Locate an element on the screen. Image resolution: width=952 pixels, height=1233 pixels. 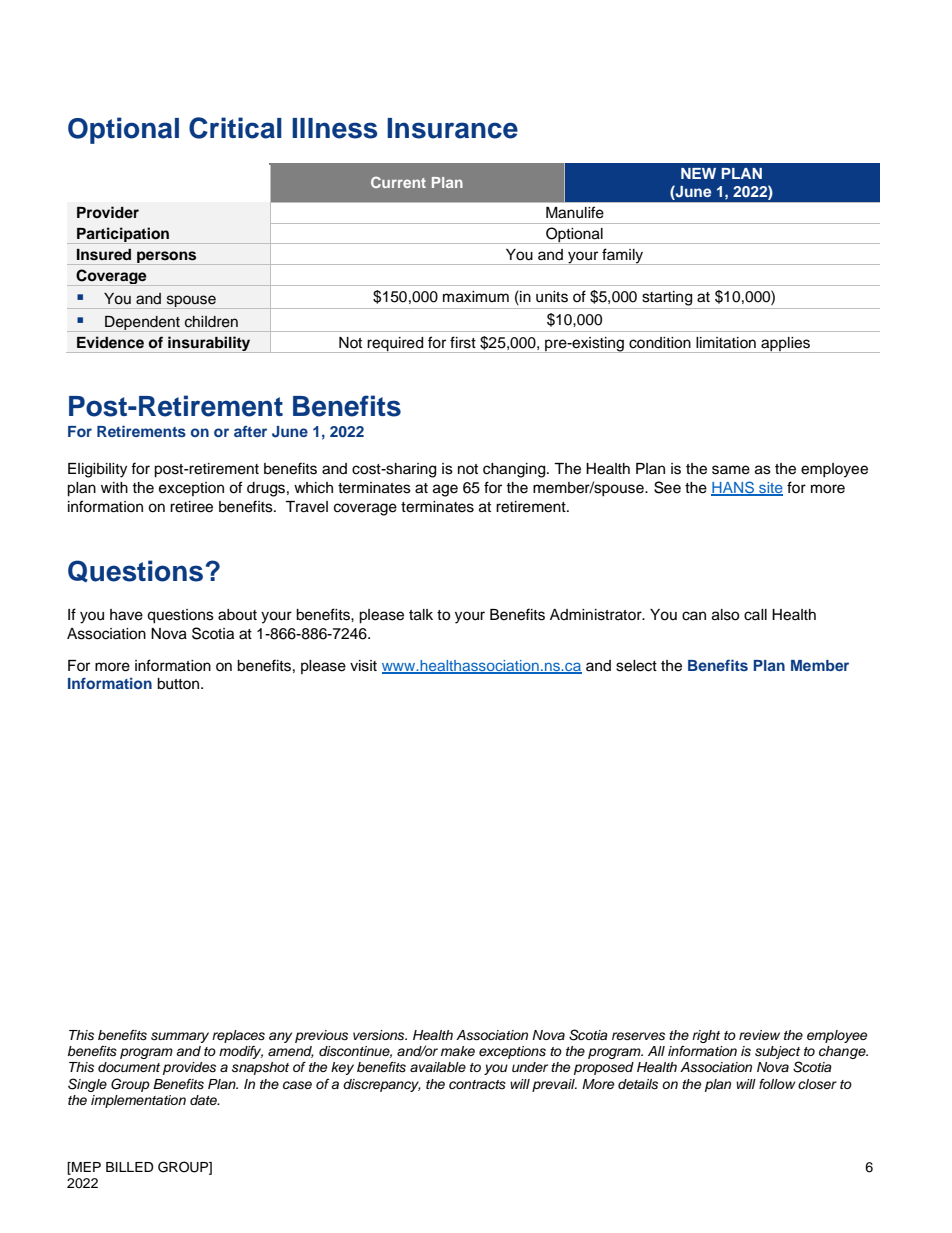
first is located at coordinates (463, 342).
